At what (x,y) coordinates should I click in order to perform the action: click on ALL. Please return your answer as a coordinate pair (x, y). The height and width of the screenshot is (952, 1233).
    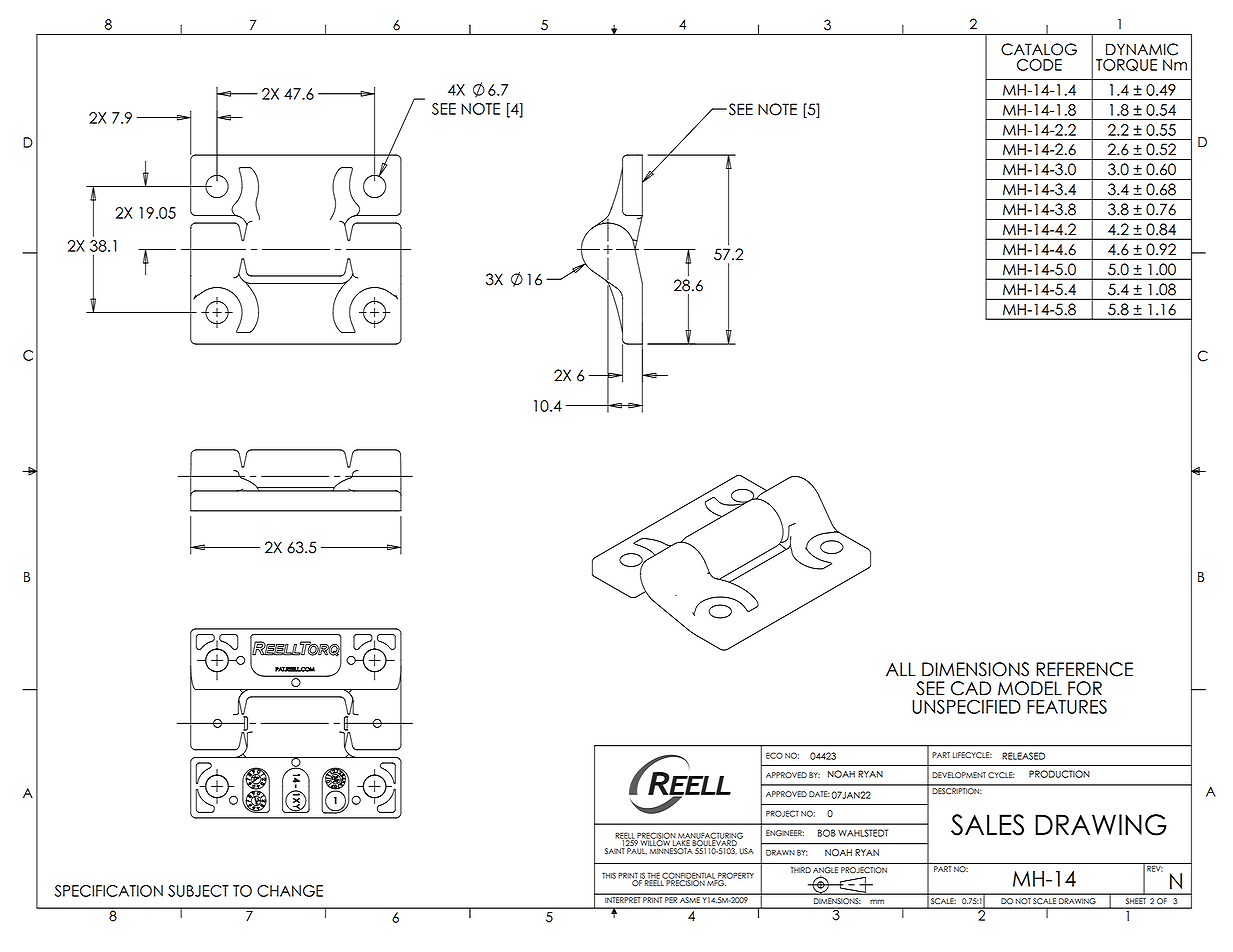
    Looking at the image, I should click on (901, 669).
